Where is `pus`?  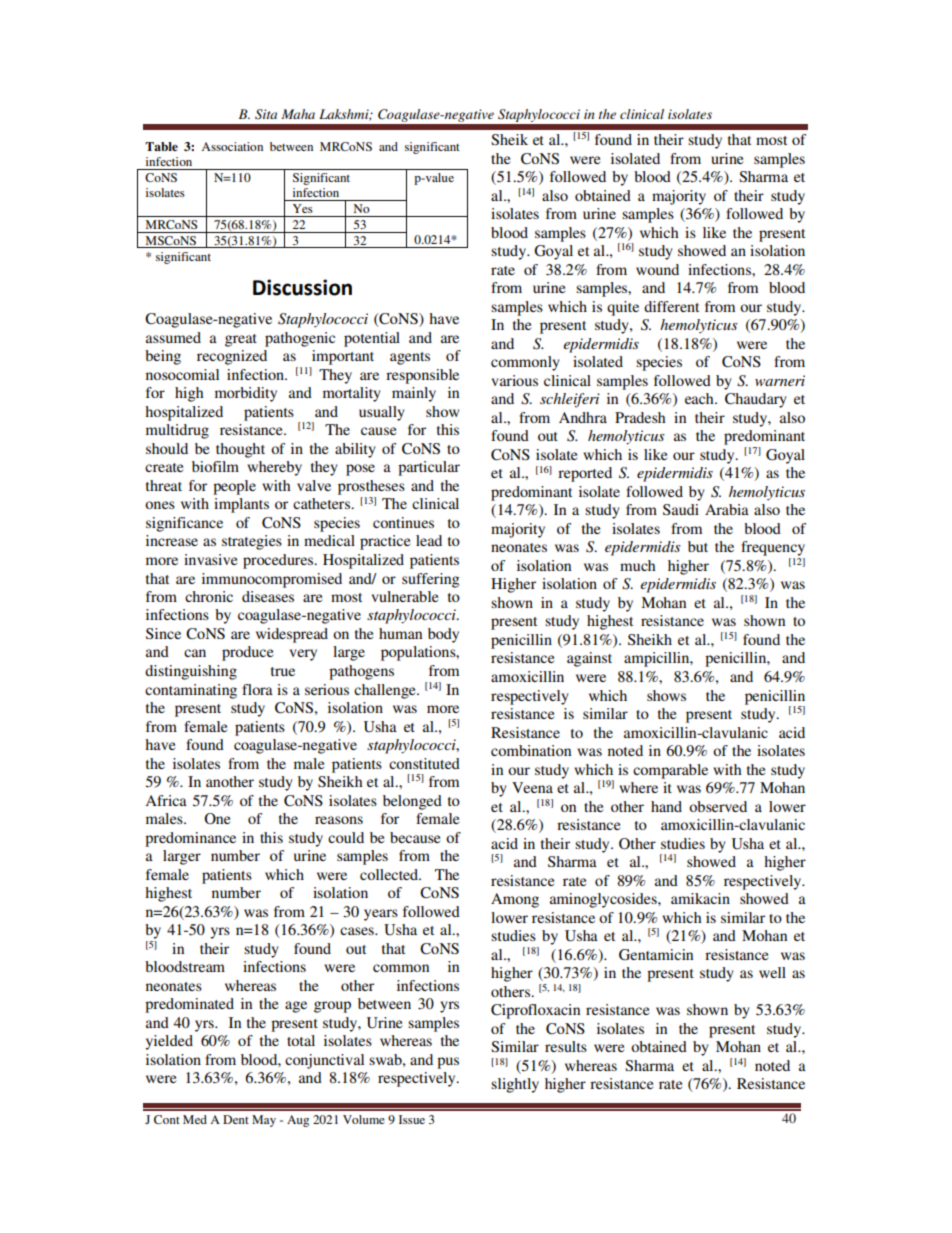
pus is located at coordinates (448, 1063).
